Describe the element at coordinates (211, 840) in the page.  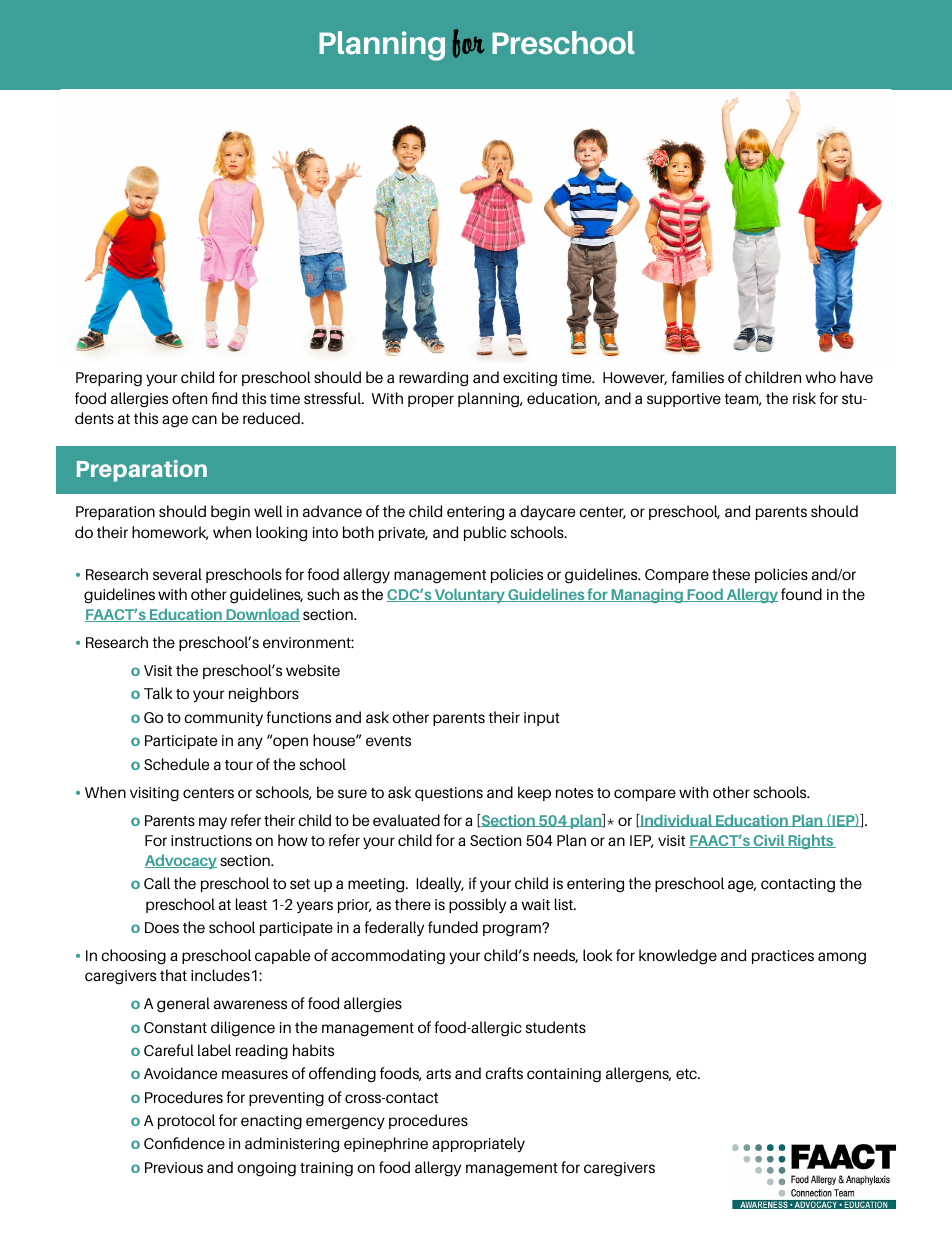
I see `instructions` at that location.
